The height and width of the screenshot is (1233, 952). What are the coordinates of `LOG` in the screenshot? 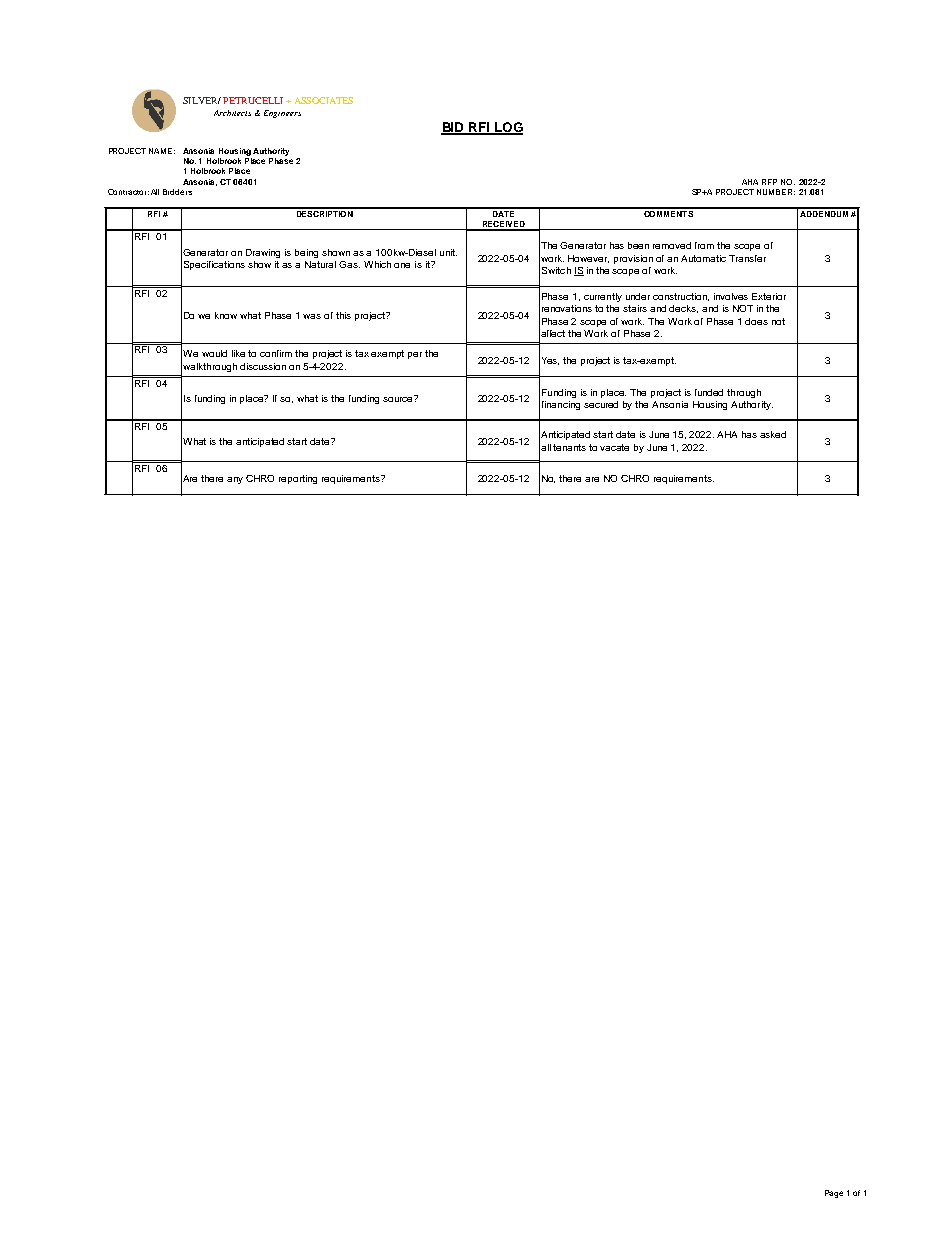 It's located at (507, 128).
